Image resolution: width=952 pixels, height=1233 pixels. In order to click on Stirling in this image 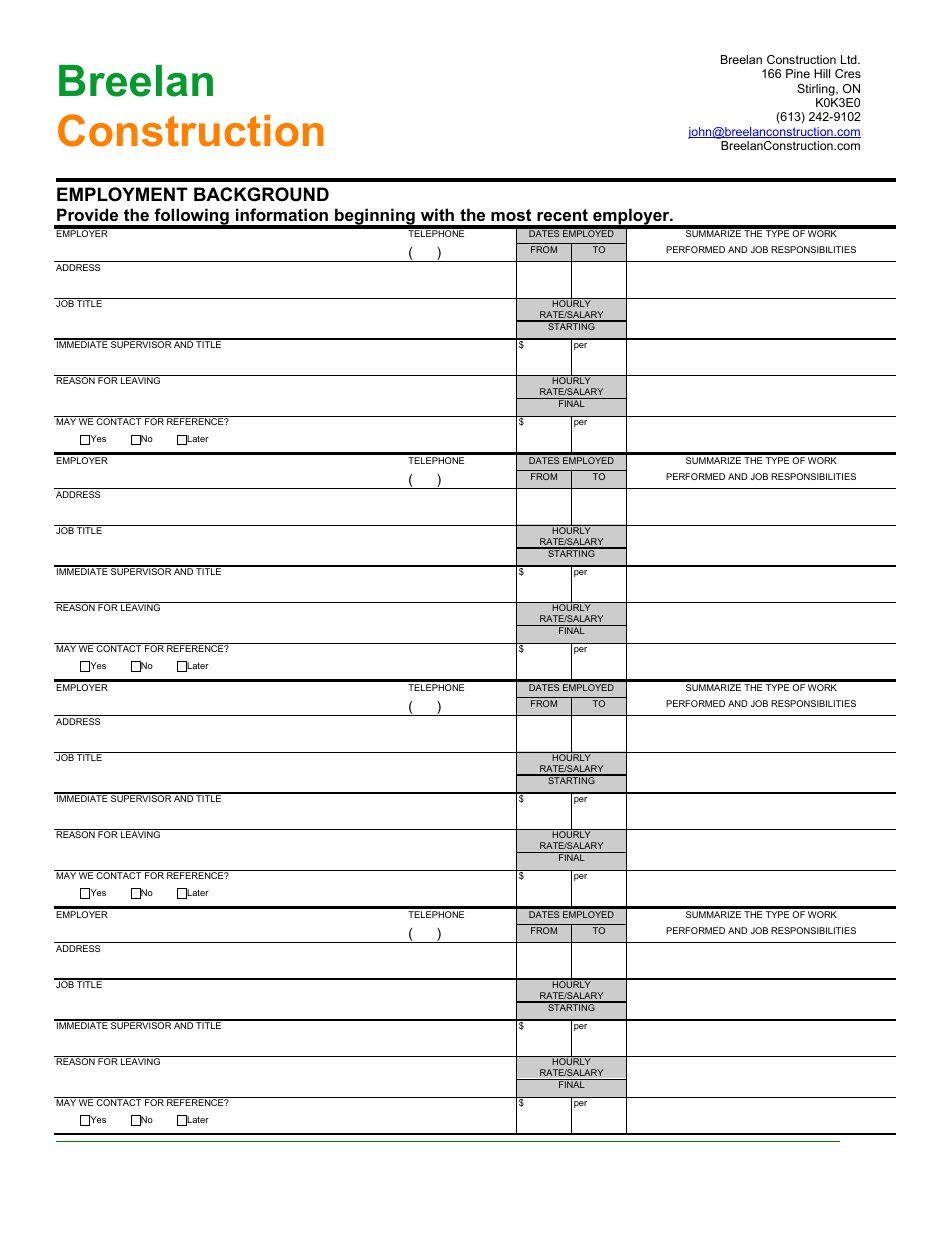, I will do `click(817, 90)`.
